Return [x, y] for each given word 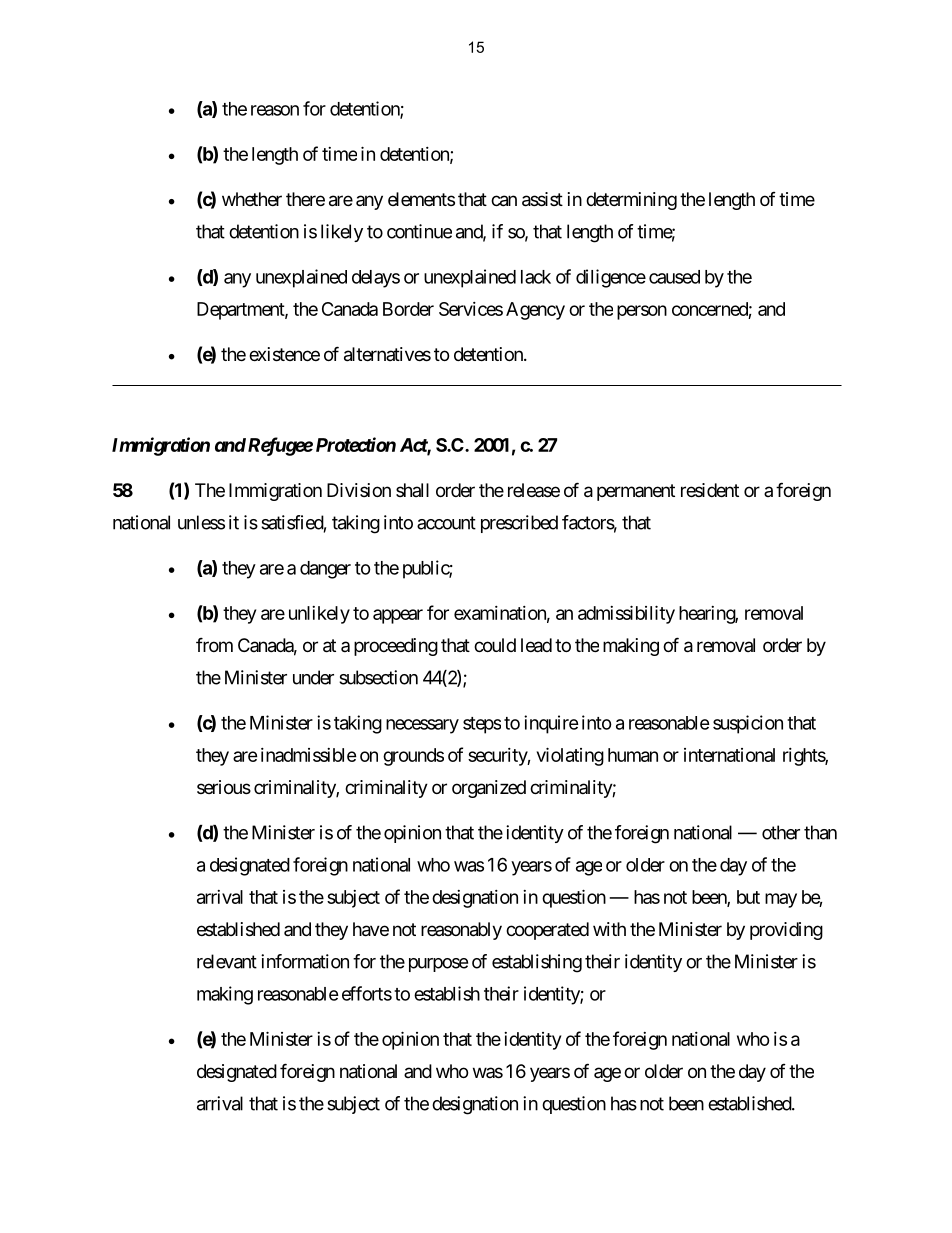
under [313, 677]
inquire [551, 724]
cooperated [547, 931]
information [305, 961]
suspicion [748, 724]
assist [542, 199]
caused [674, 277]
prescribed [519, 524]
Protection [356, 444]
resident [710, 490]
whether [252, 199]
